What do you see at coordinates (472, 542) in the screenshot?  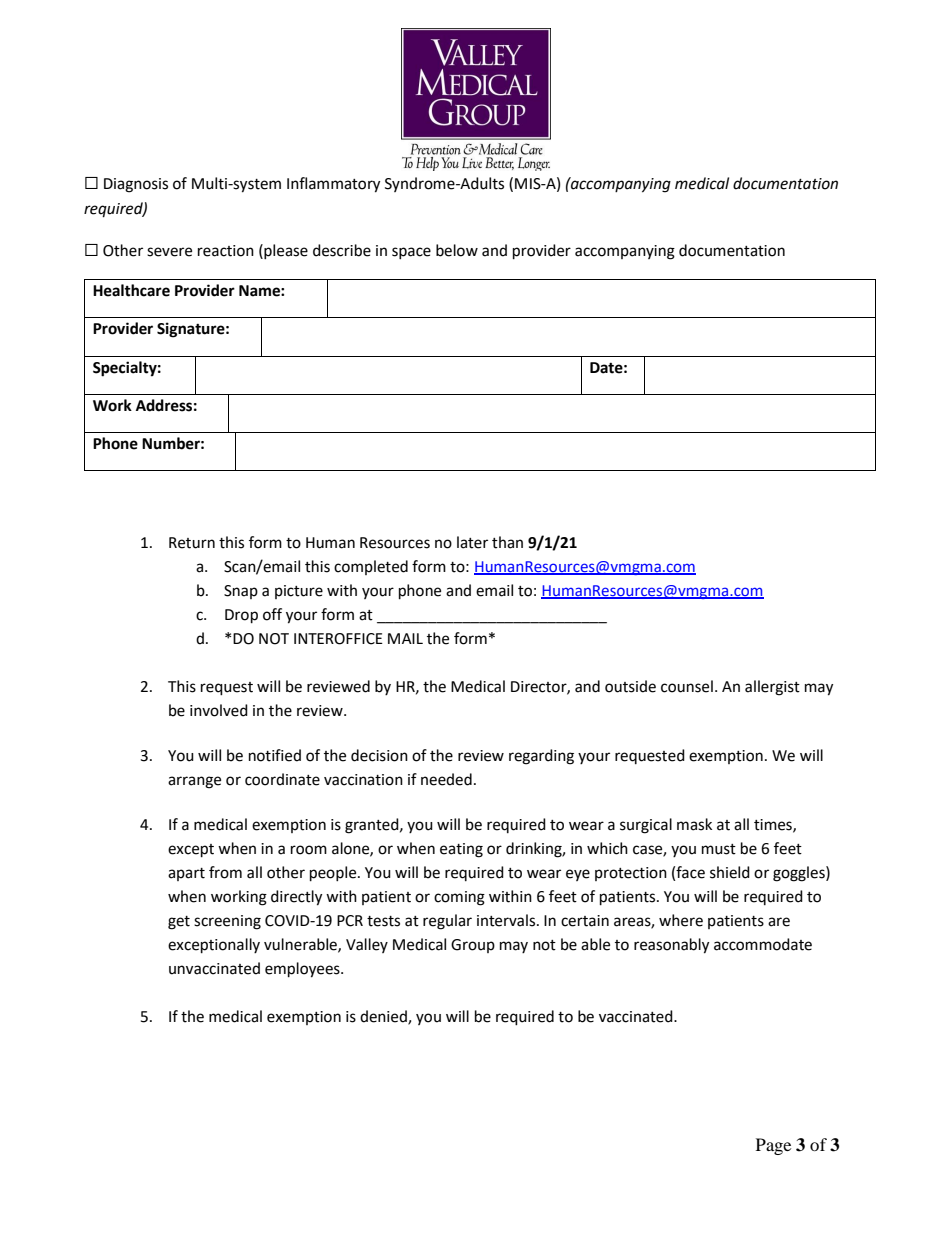 I see `later` at bounding box center [472, 542].
